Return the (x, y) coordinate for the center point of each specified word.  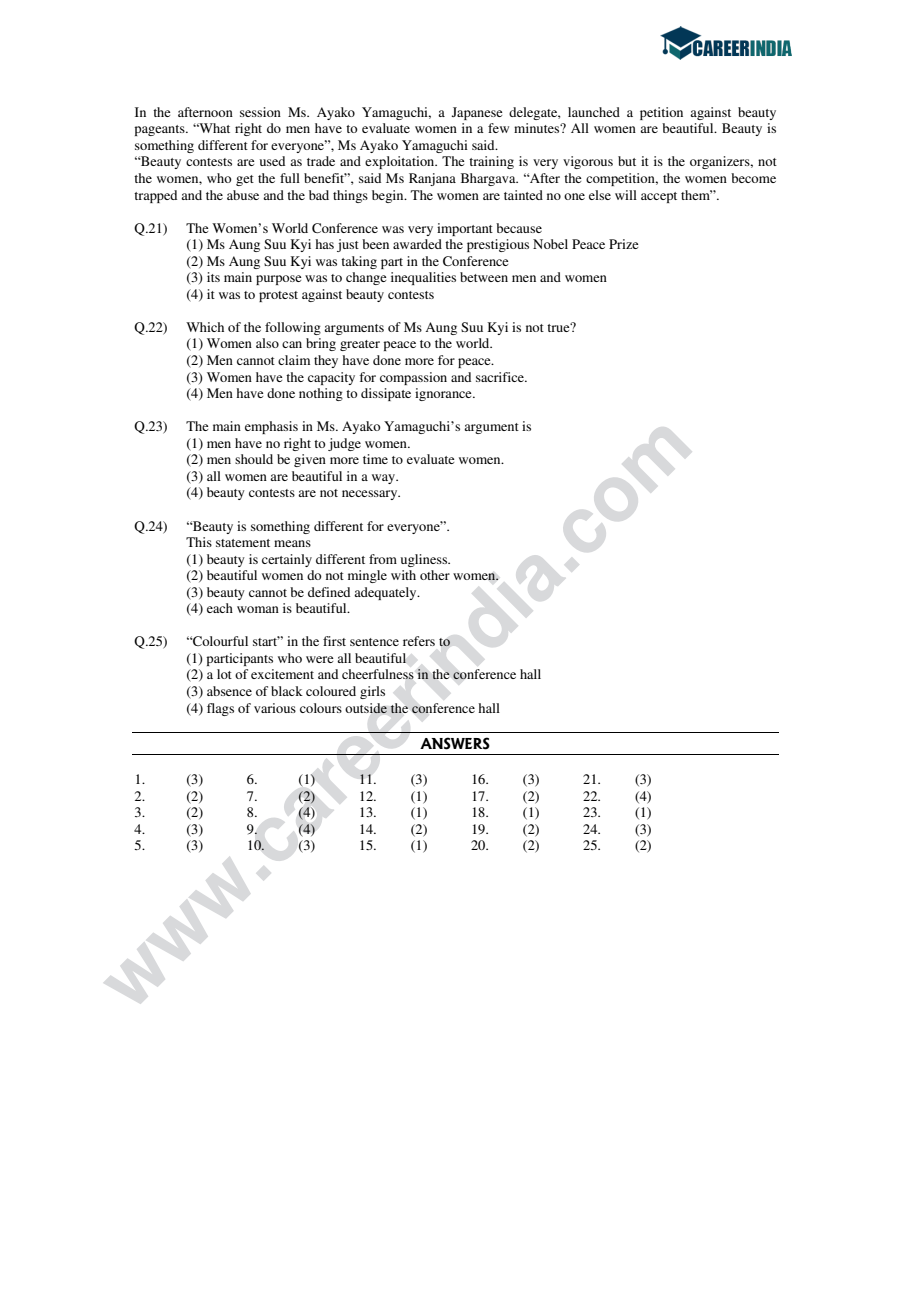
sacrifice (501, 377)
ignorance (444, 394)
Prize (623, 244)
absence (229, 691)
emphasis (271, 427)
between (484, 277)
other (435, 575)
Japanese (477, 113)
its (213, 277)
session (260, 112)
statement (243, 543)
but (627, 161)
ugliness (425, 560)
